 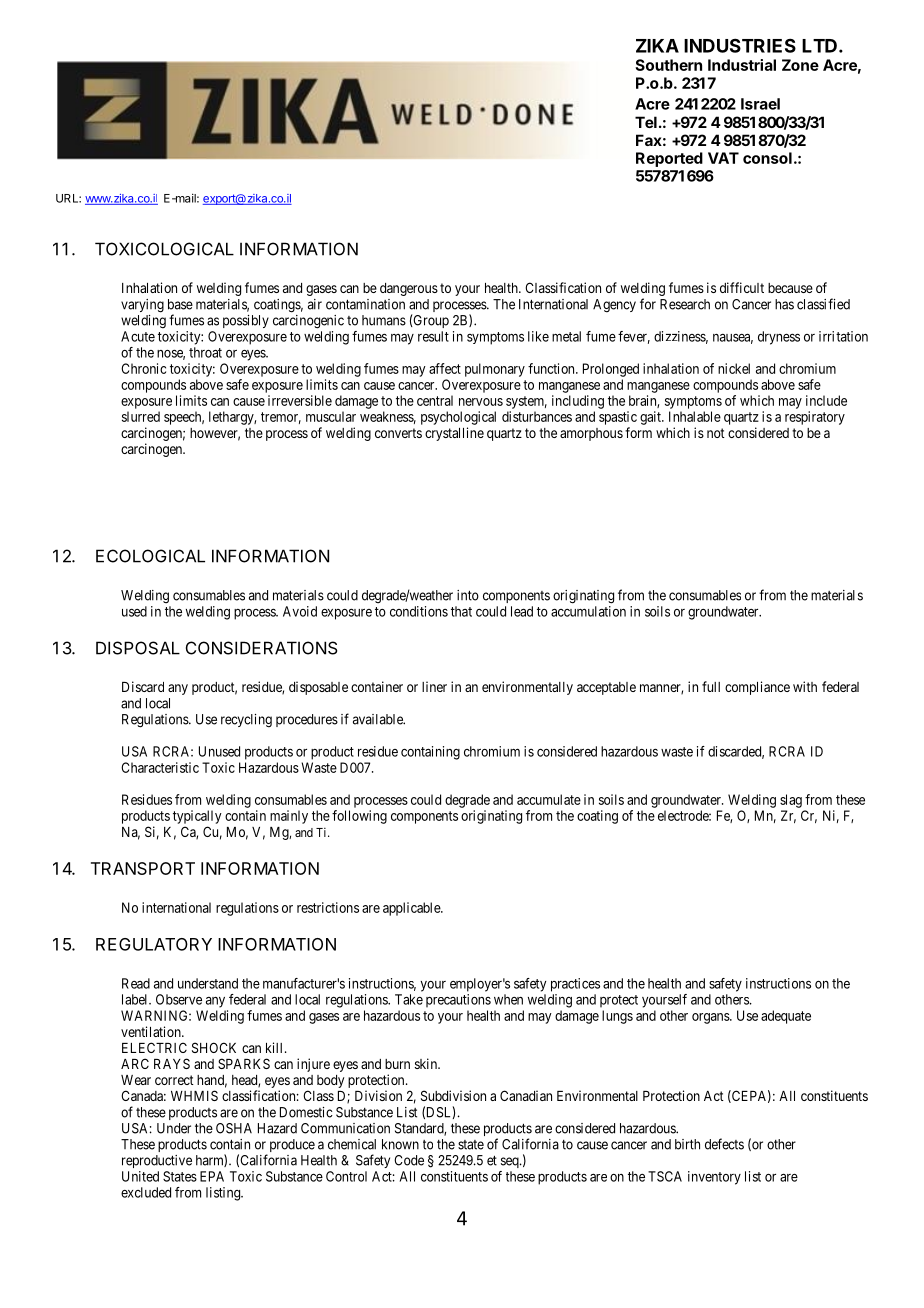 What do you see at coordinates (724, 1144) in the page?
I see `defects` at bounding box center [724, 1144].
